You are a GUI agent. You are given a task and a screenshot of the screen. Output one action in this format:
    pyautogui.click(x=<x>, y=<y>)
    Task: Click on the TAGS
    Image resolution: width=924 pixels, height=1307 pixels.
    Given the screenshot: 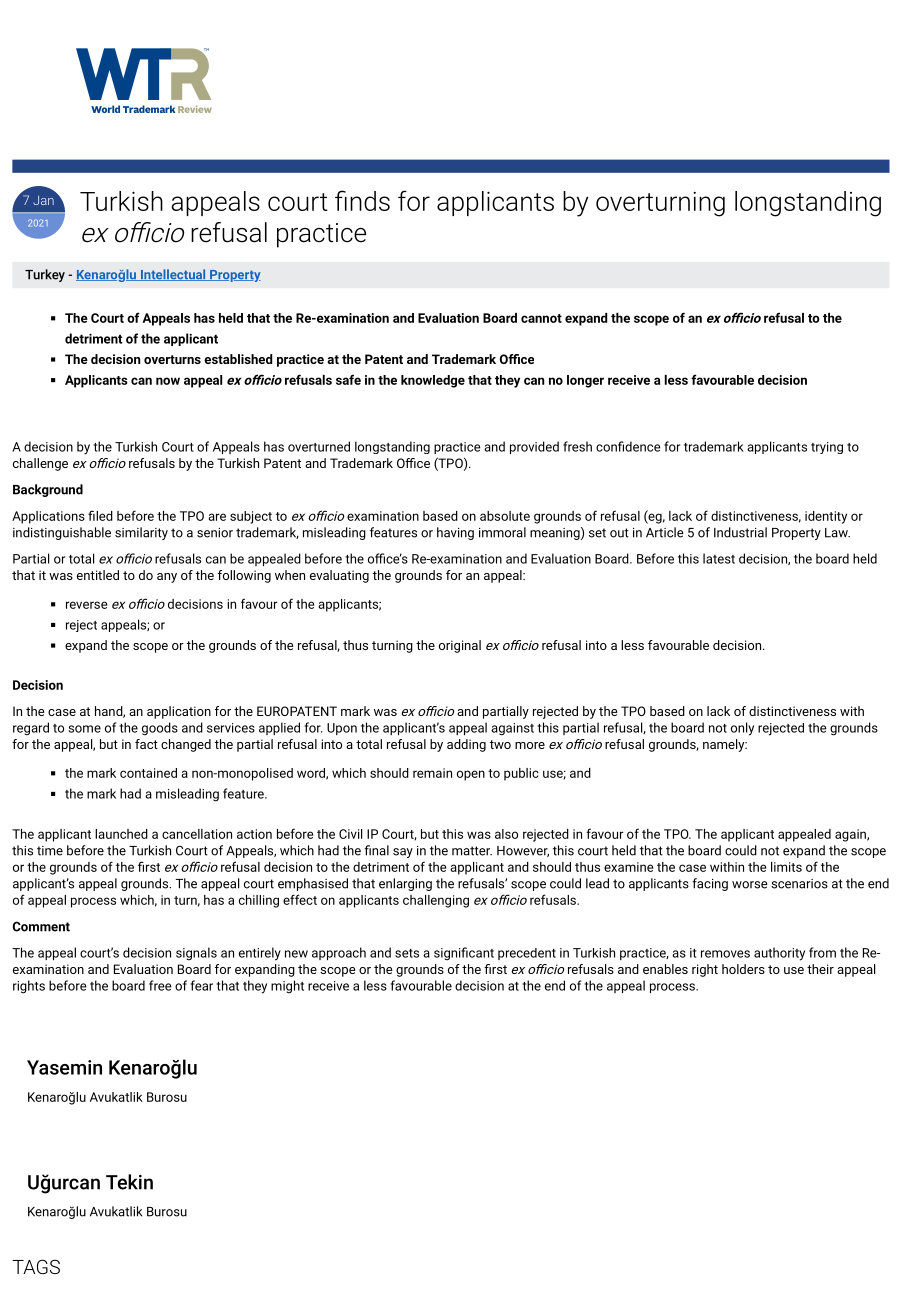 What is the action you would take?
    pyautogui.click(x=36, y=1266)
